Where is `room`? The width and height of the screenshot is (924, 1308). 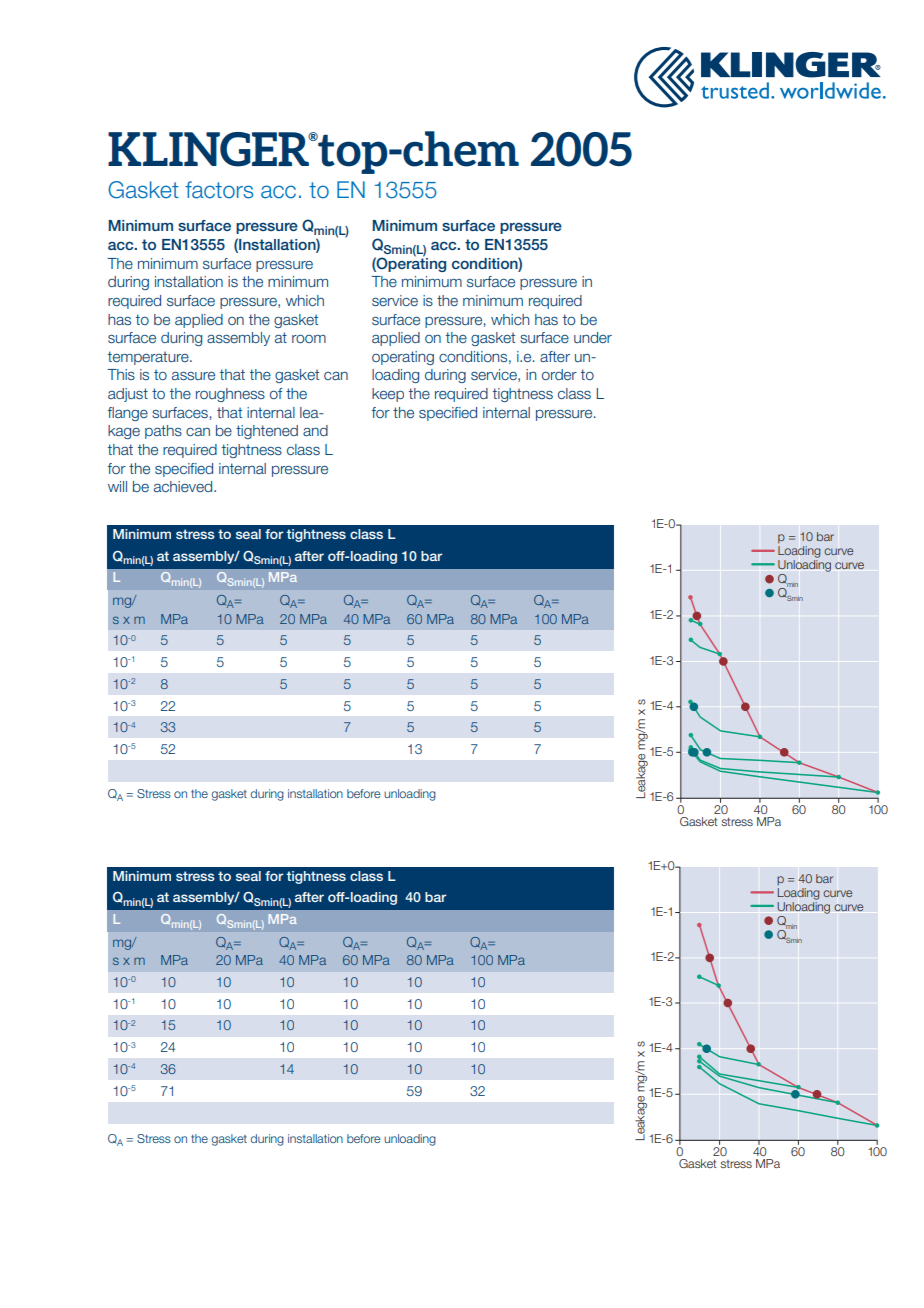 room is located at coordinates (309, 339).
